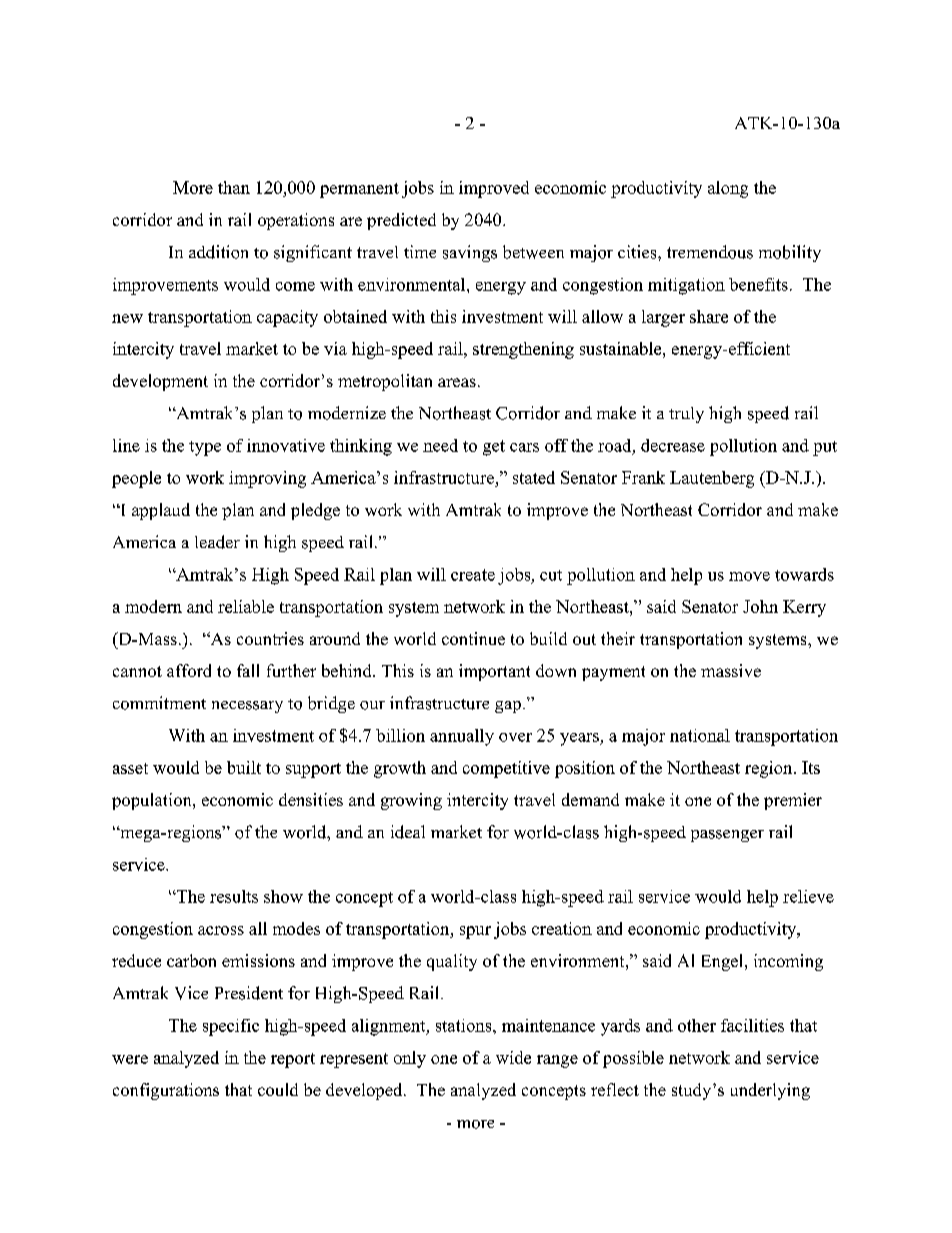  Describe the element at coordinates (494, 448) in the page. I see `get` at that location.
